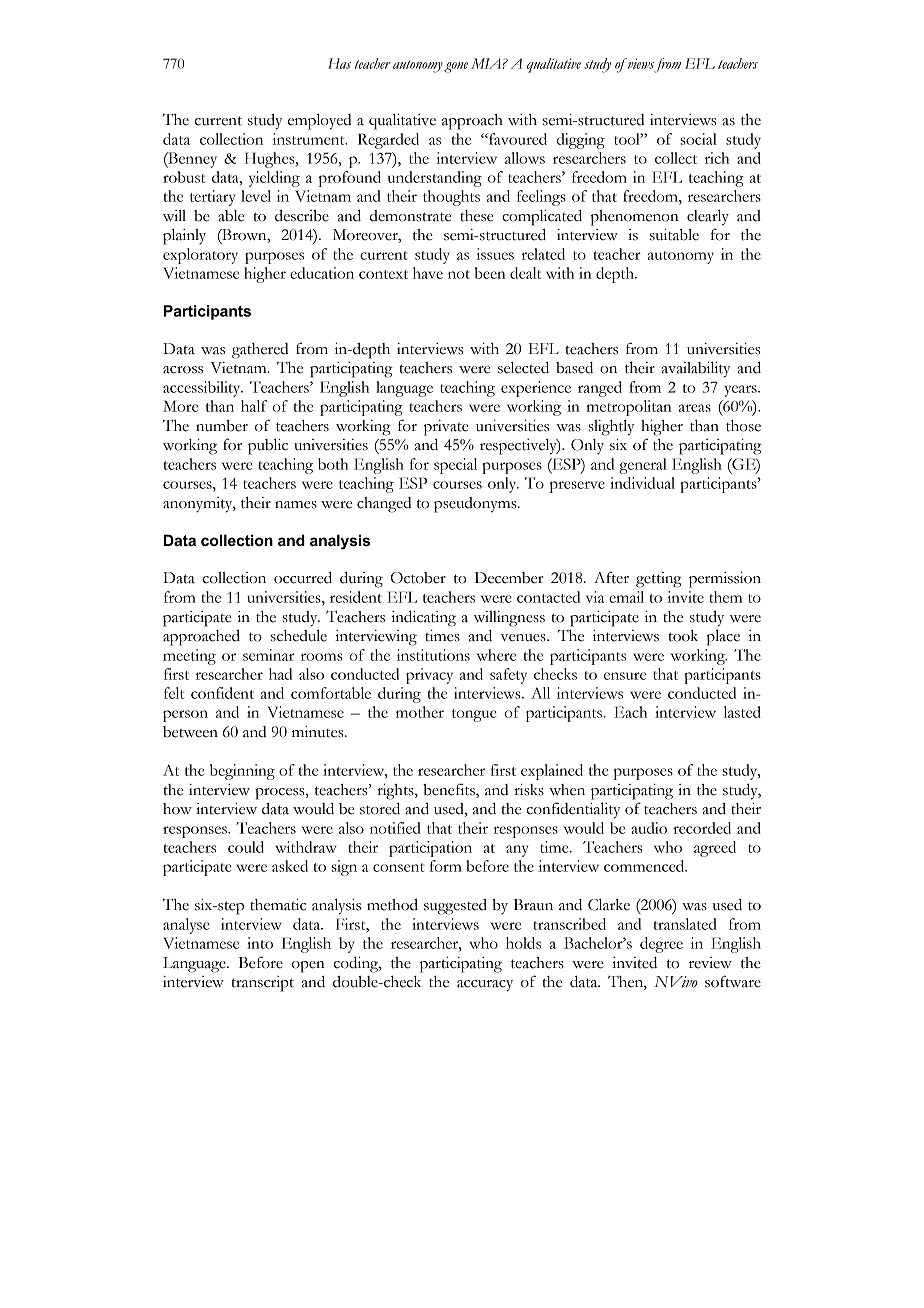  Describe the element at coordinates (696, 370) in the page. I see `availability` at that location.
